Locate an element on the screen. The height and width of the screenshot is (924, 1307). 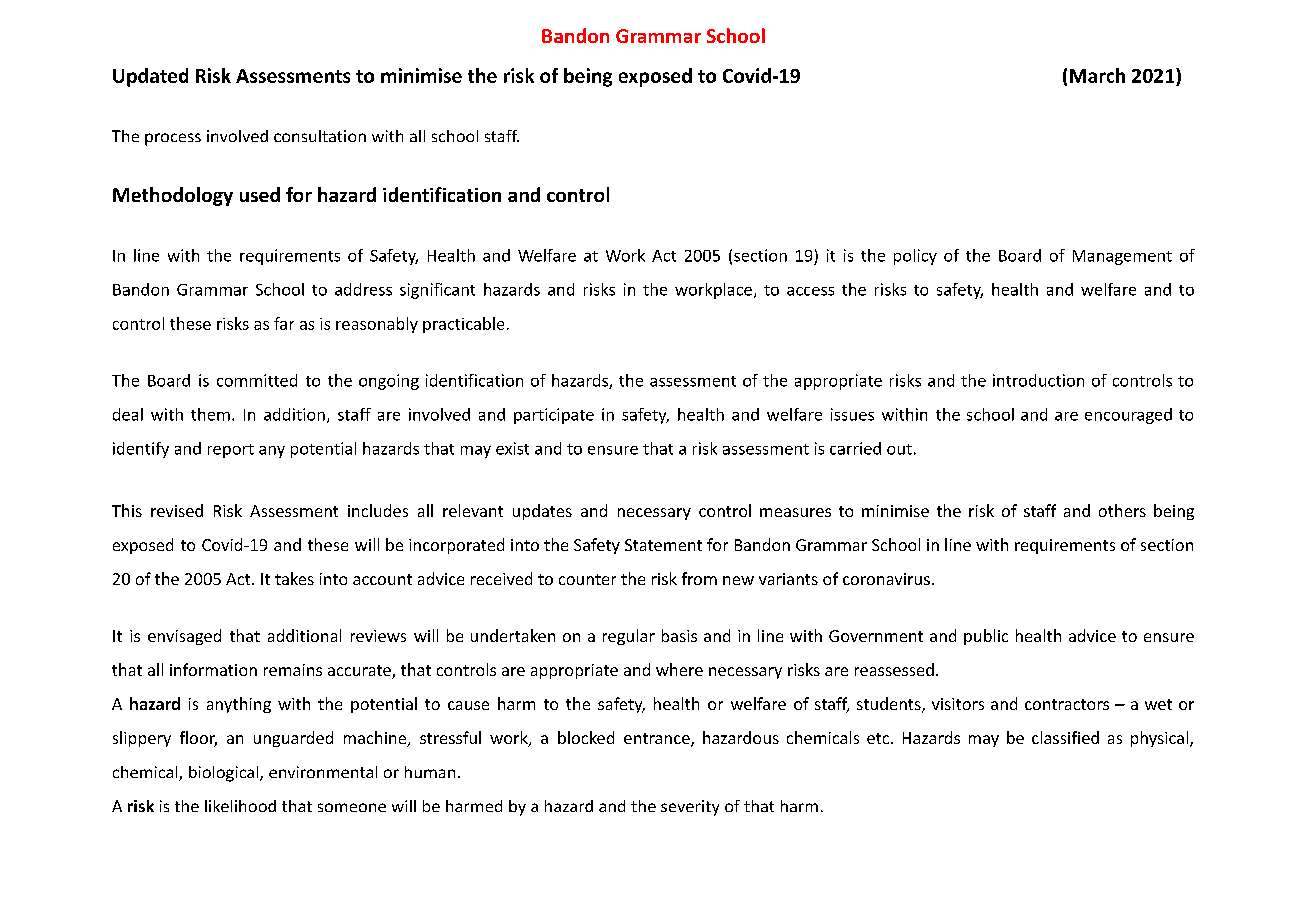
address is located at coordinates (363, 289).
